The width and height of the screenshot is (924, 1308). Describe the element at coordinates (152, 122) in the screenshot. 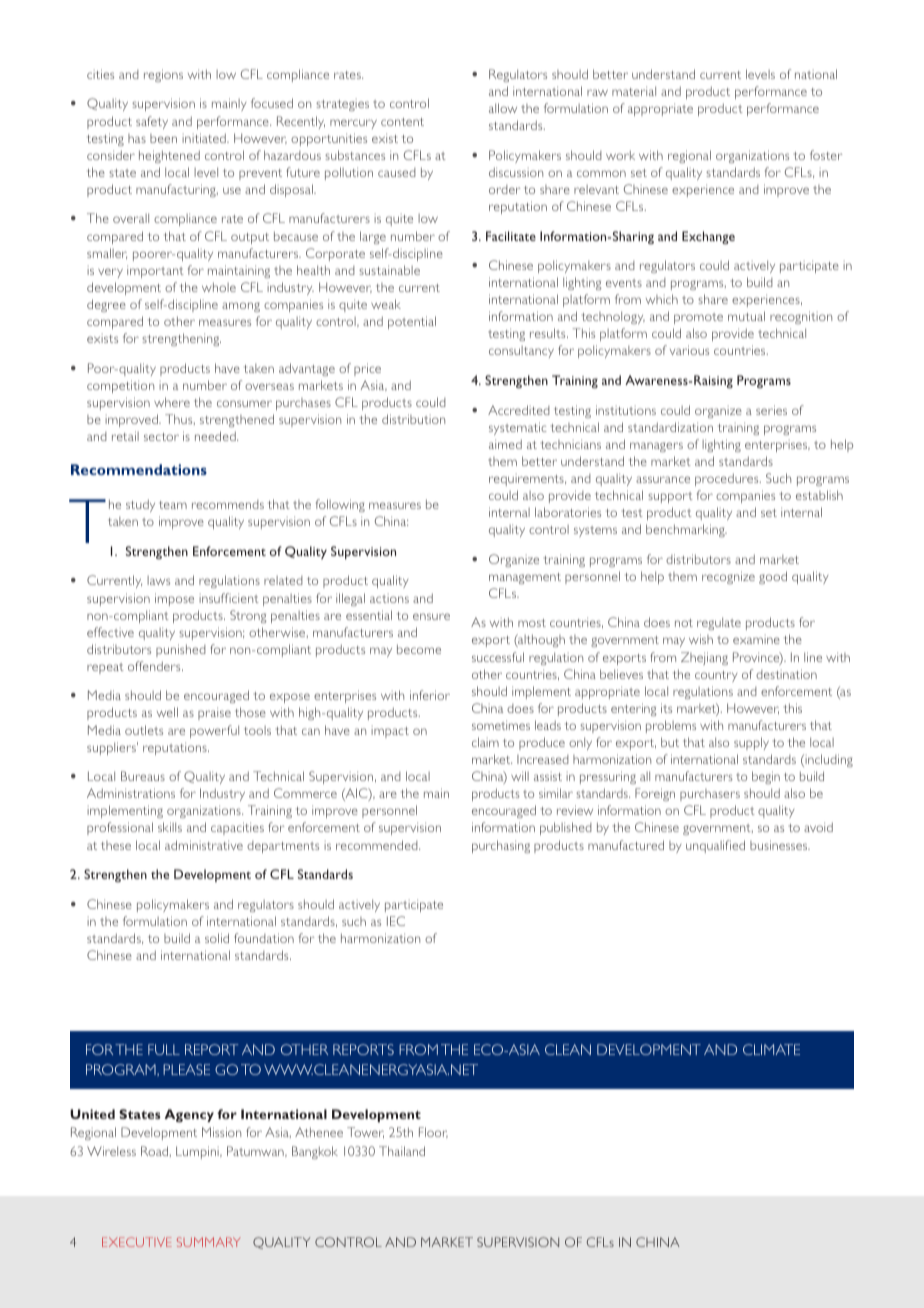

I see `safety` at that location.
